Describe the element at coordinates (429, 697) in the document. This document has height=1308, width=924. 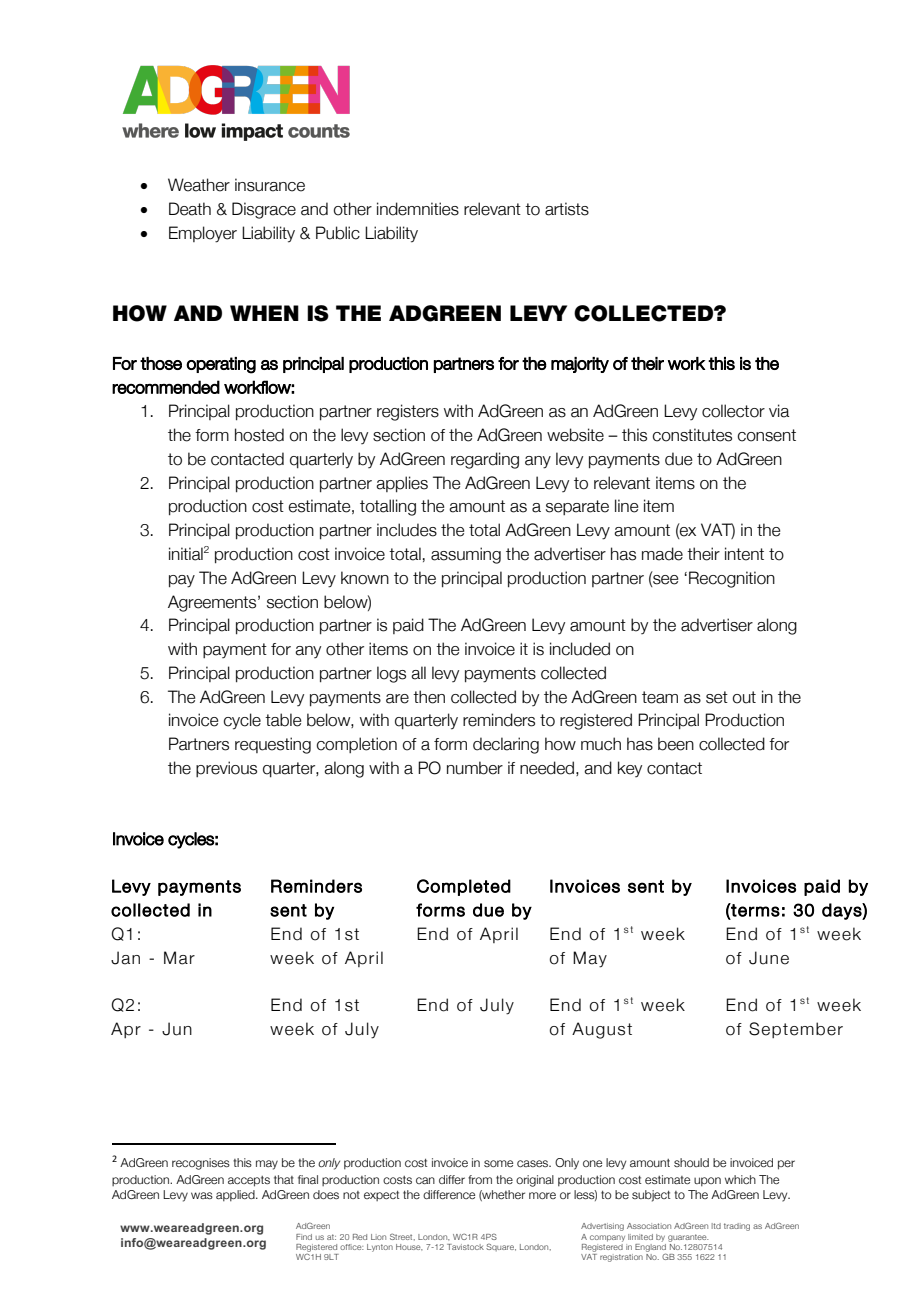
I see `then` at that location.
